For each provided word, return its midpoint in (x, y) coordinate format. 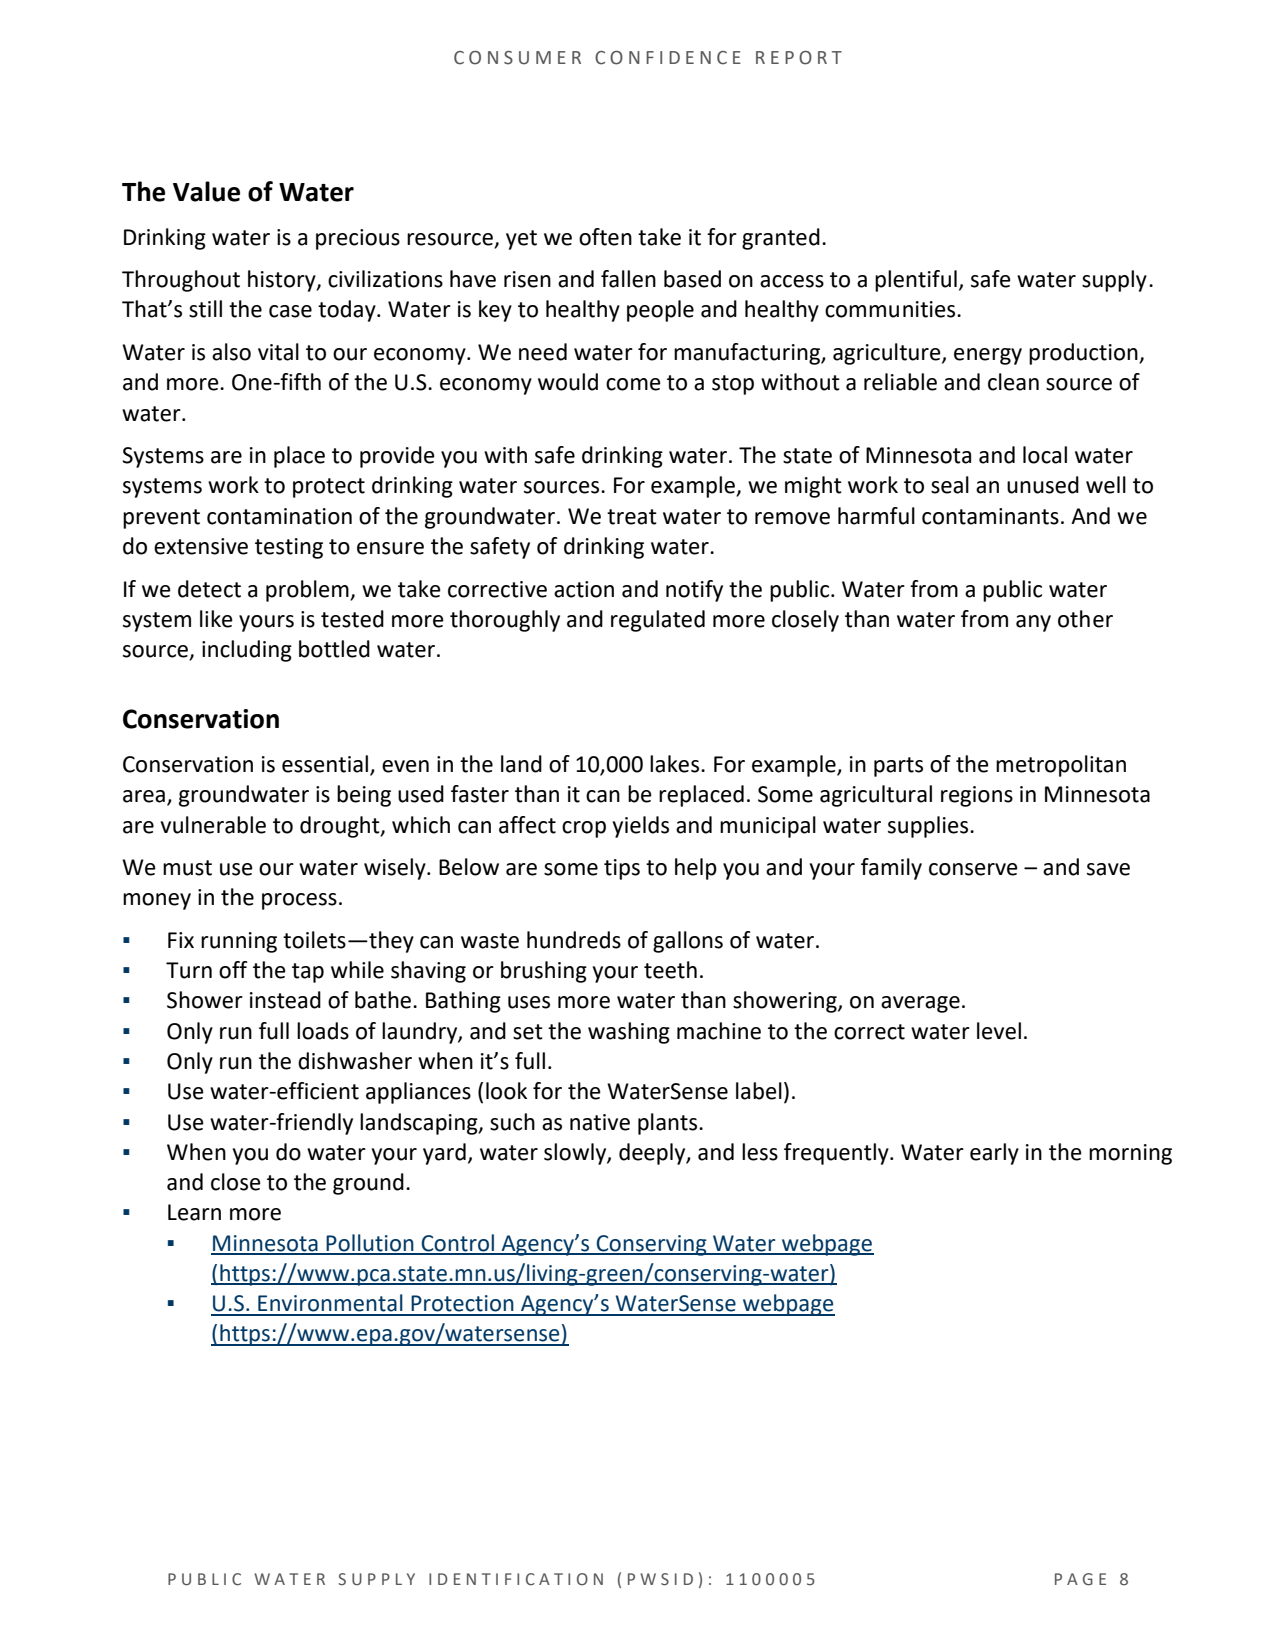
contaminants (990, 516)
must (187, 868)
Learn (194, 1212)
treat (632, 517)
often (605, 237)
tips (622, 869)
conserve (973, 869)
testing (289, 548)
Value (206, 191)
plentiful (916, 281)
